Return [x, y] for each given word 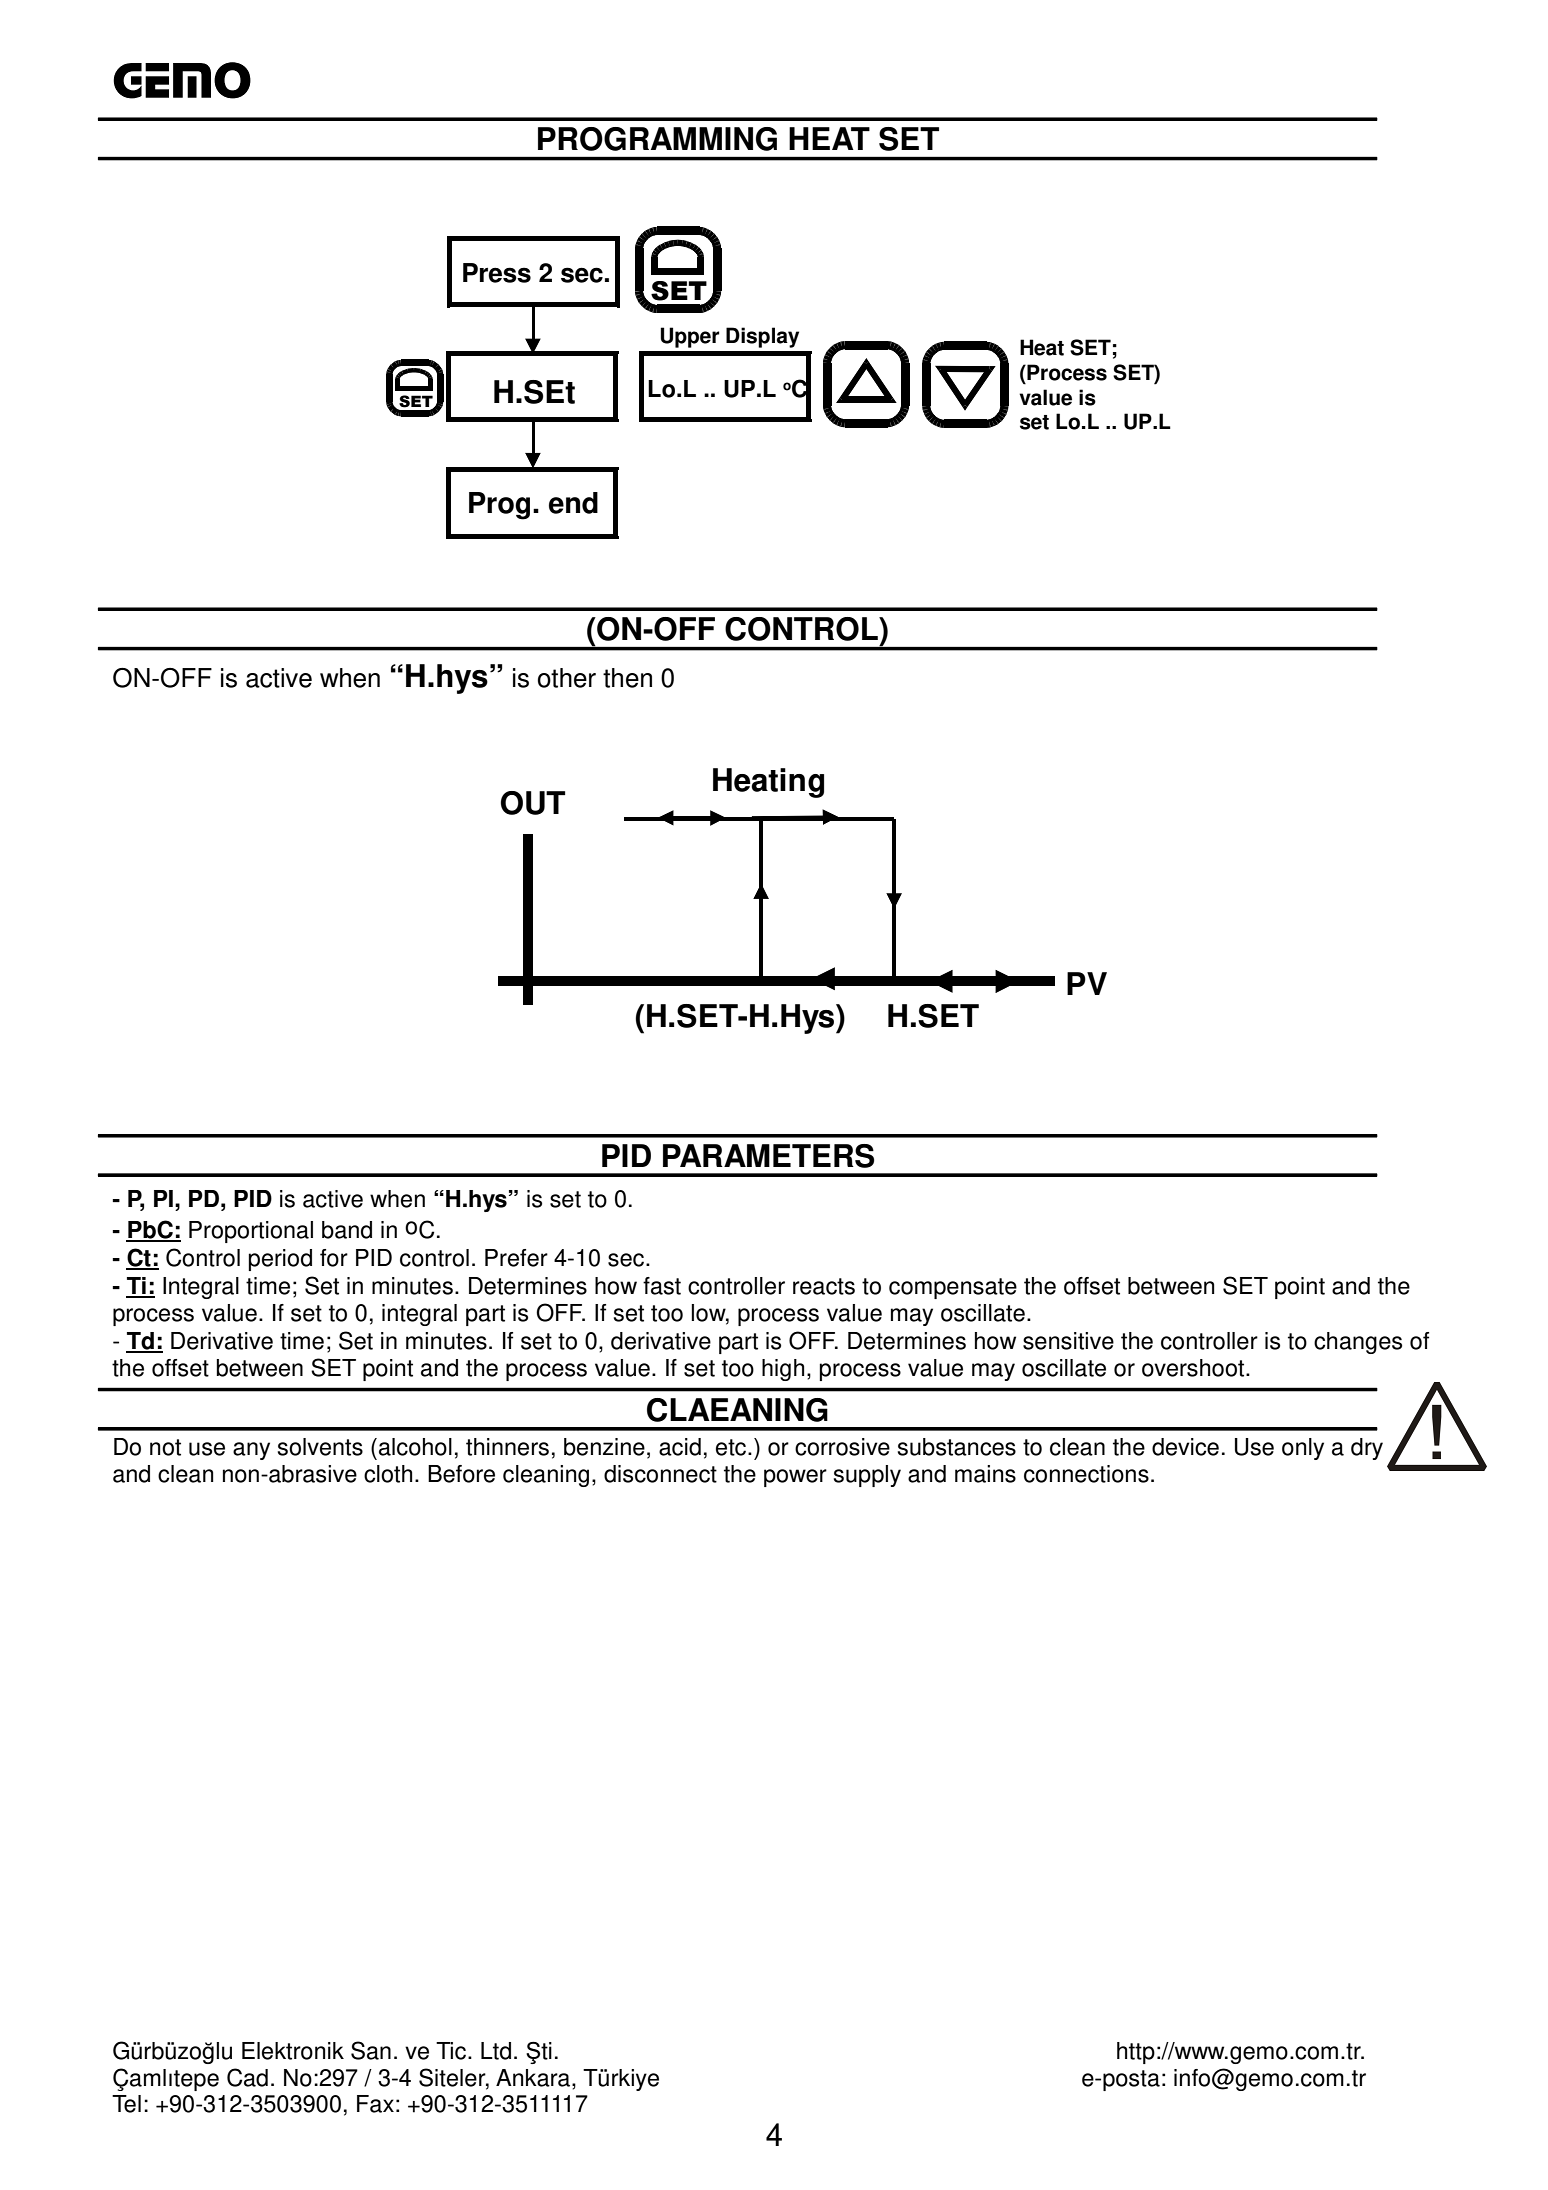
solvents [320, 1447]
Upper [689, 337]
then [627, 678]
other [567, 678]
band [347, 1230]
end [573, 503]
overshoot [1194, 1368]
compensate [953, 1288]
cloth [388, 1474]
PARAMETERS [768, 1156]
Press [497, 273]
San [371, 2050]
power [795, 1478]
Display [762, 337]
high [783, 1370]
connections [1086, 1474]
